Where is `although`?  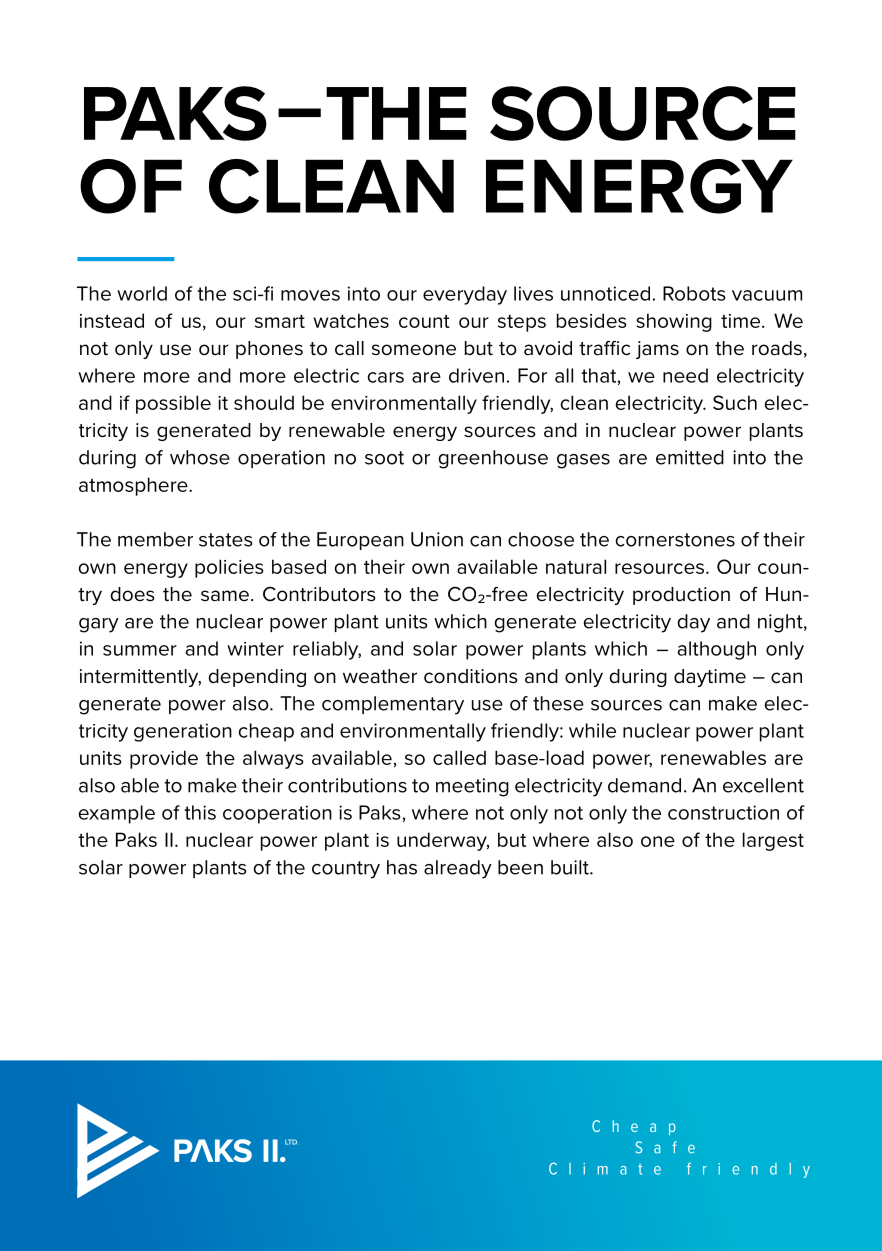 although is located at coordinates (717, 650).
